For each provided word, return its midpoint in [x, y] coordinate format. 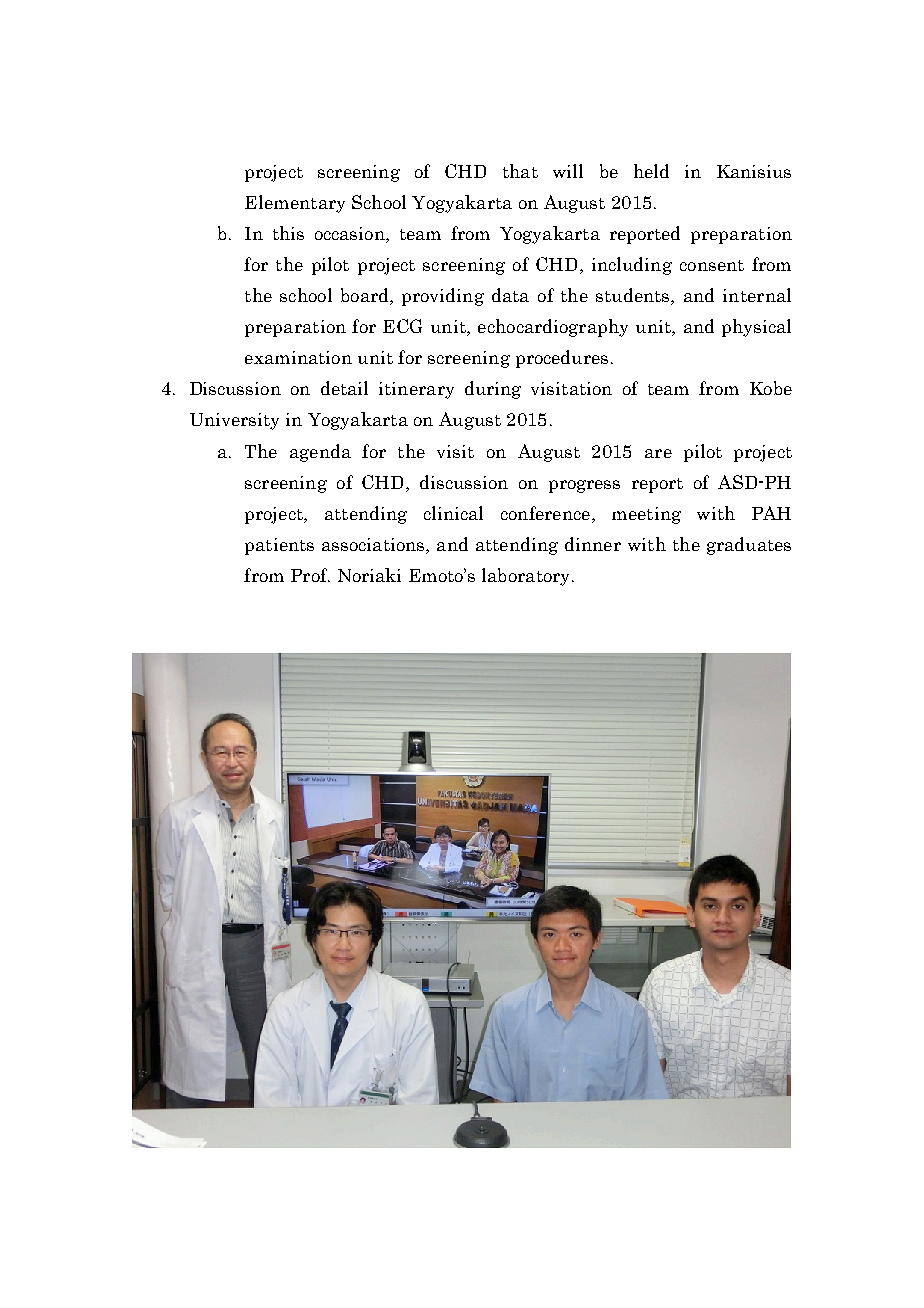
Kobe [771, 388]
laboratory [527, 577]
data [510, 295]
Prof [310, 575]
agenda [320, 453]
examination [298, 357]
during [493, 390]
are [658, 453]
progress [584, 486]
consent [712, 265]
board [366, 296]
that [520, 171]
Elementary [295, 204]
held [651, 171]
